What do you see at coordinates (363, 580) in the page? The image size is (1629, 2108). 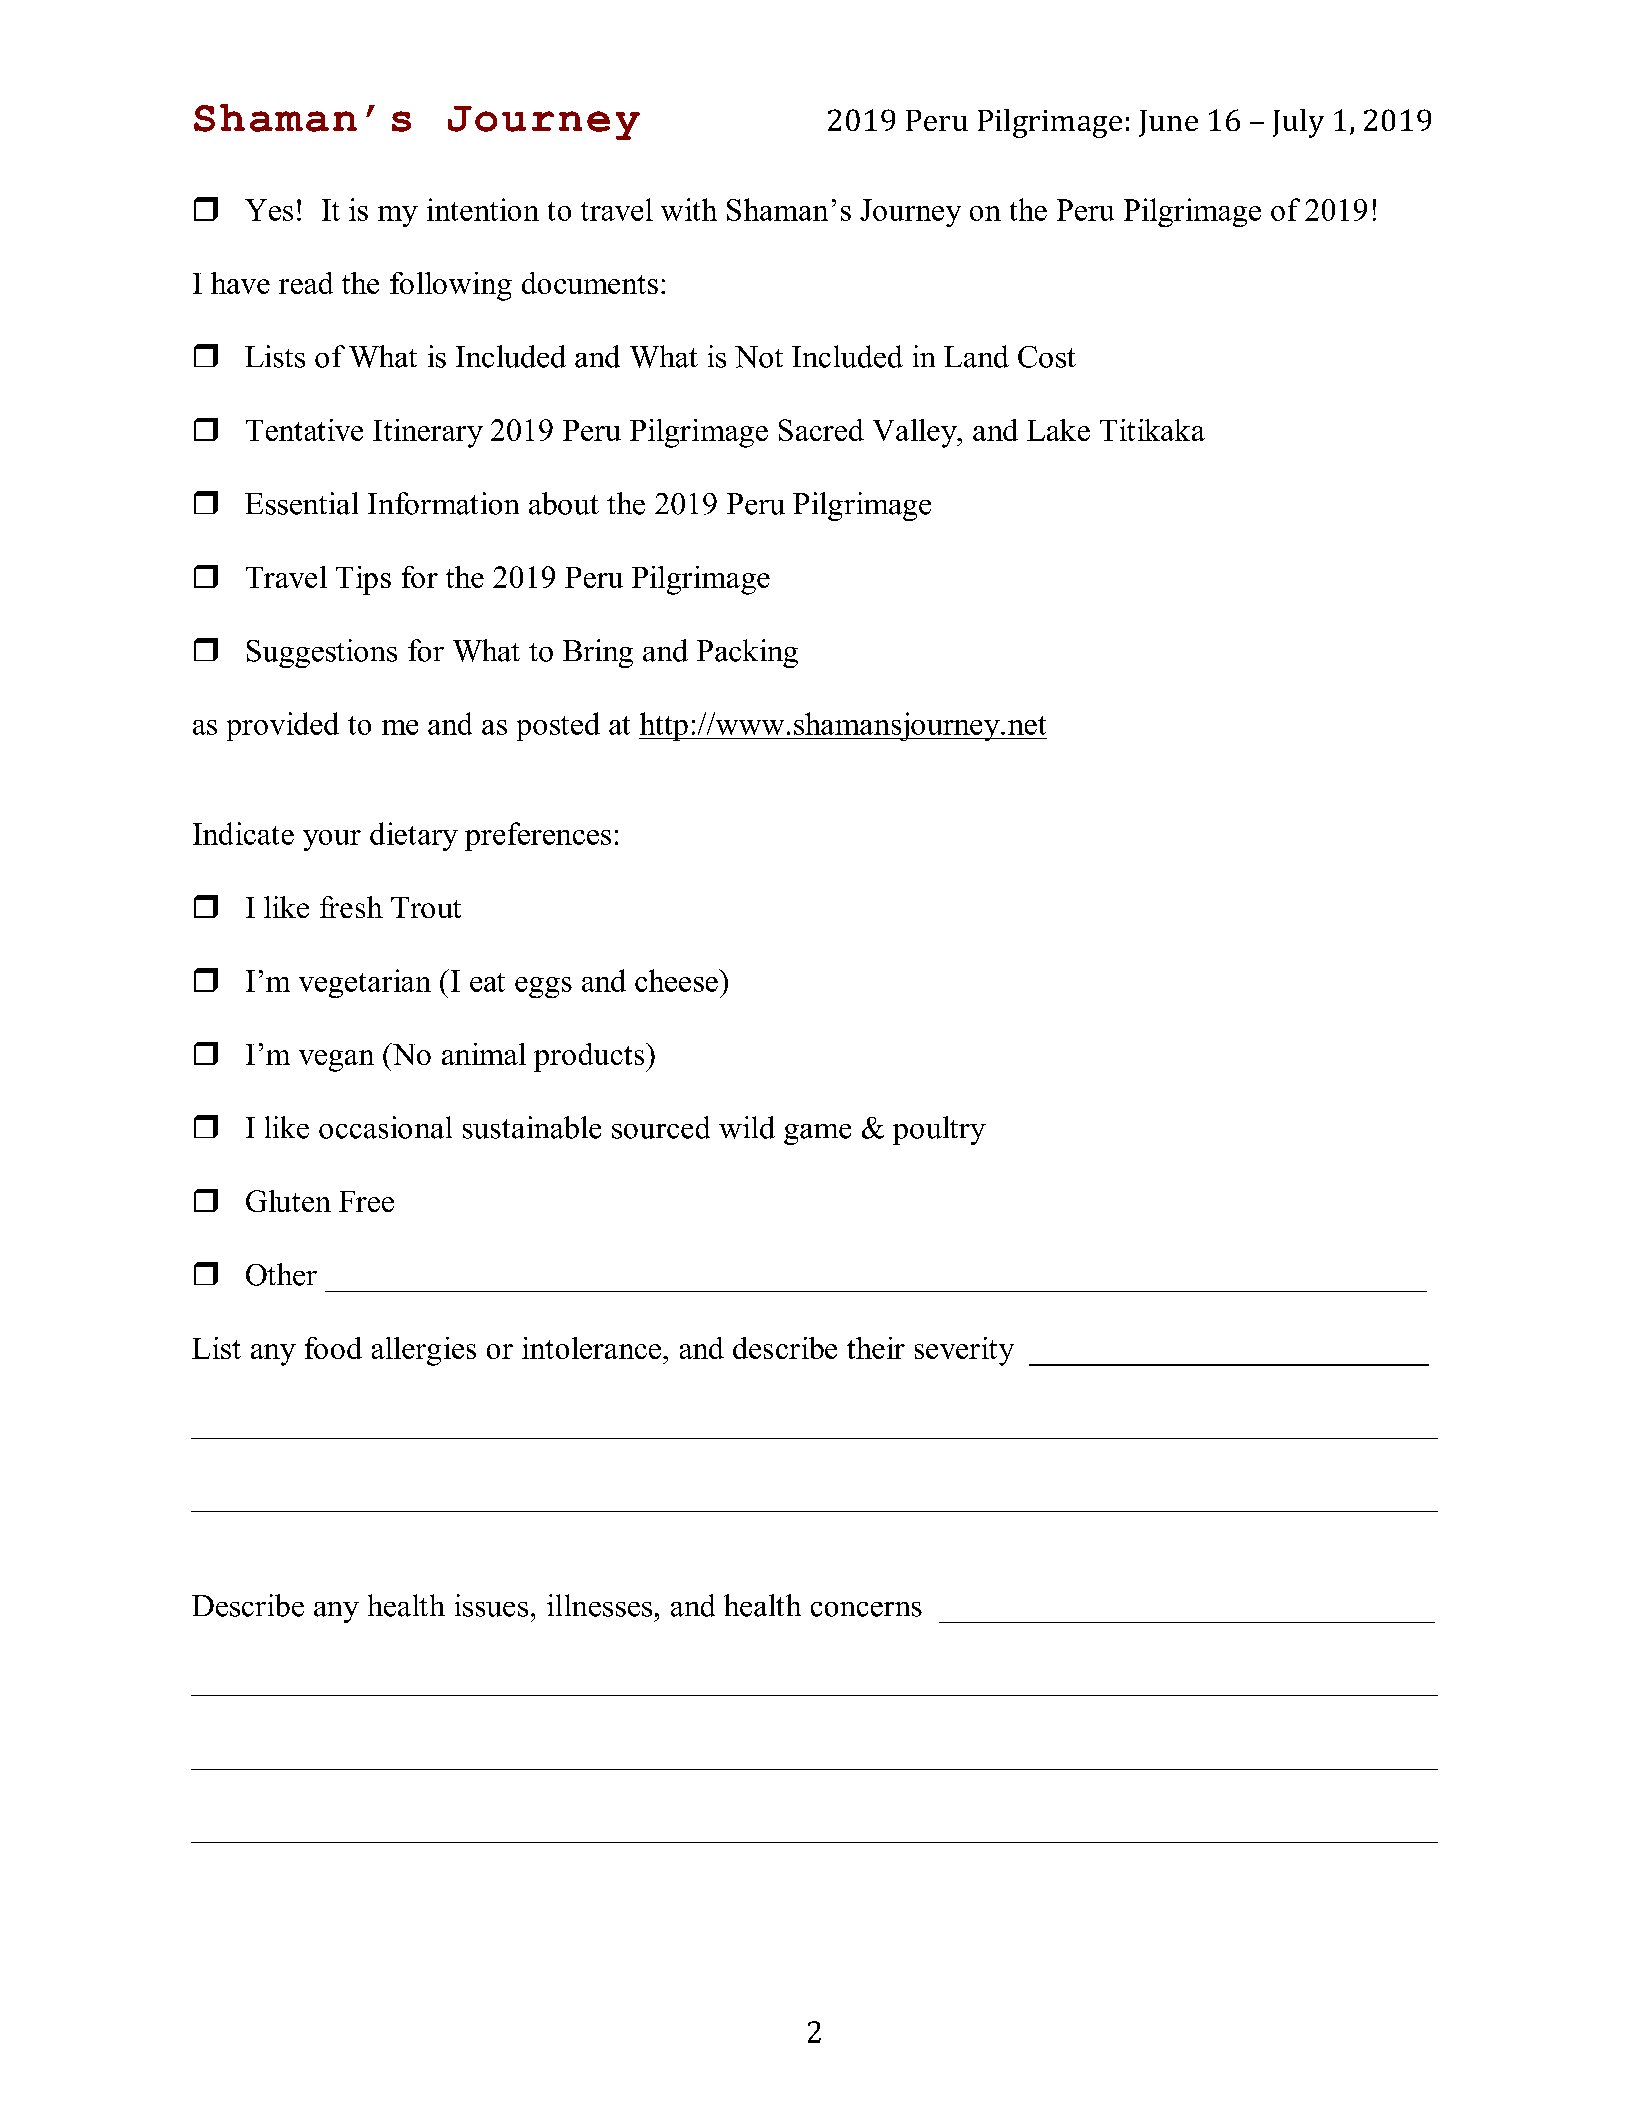 I see `Tips` at bounding box center [363, 580].
